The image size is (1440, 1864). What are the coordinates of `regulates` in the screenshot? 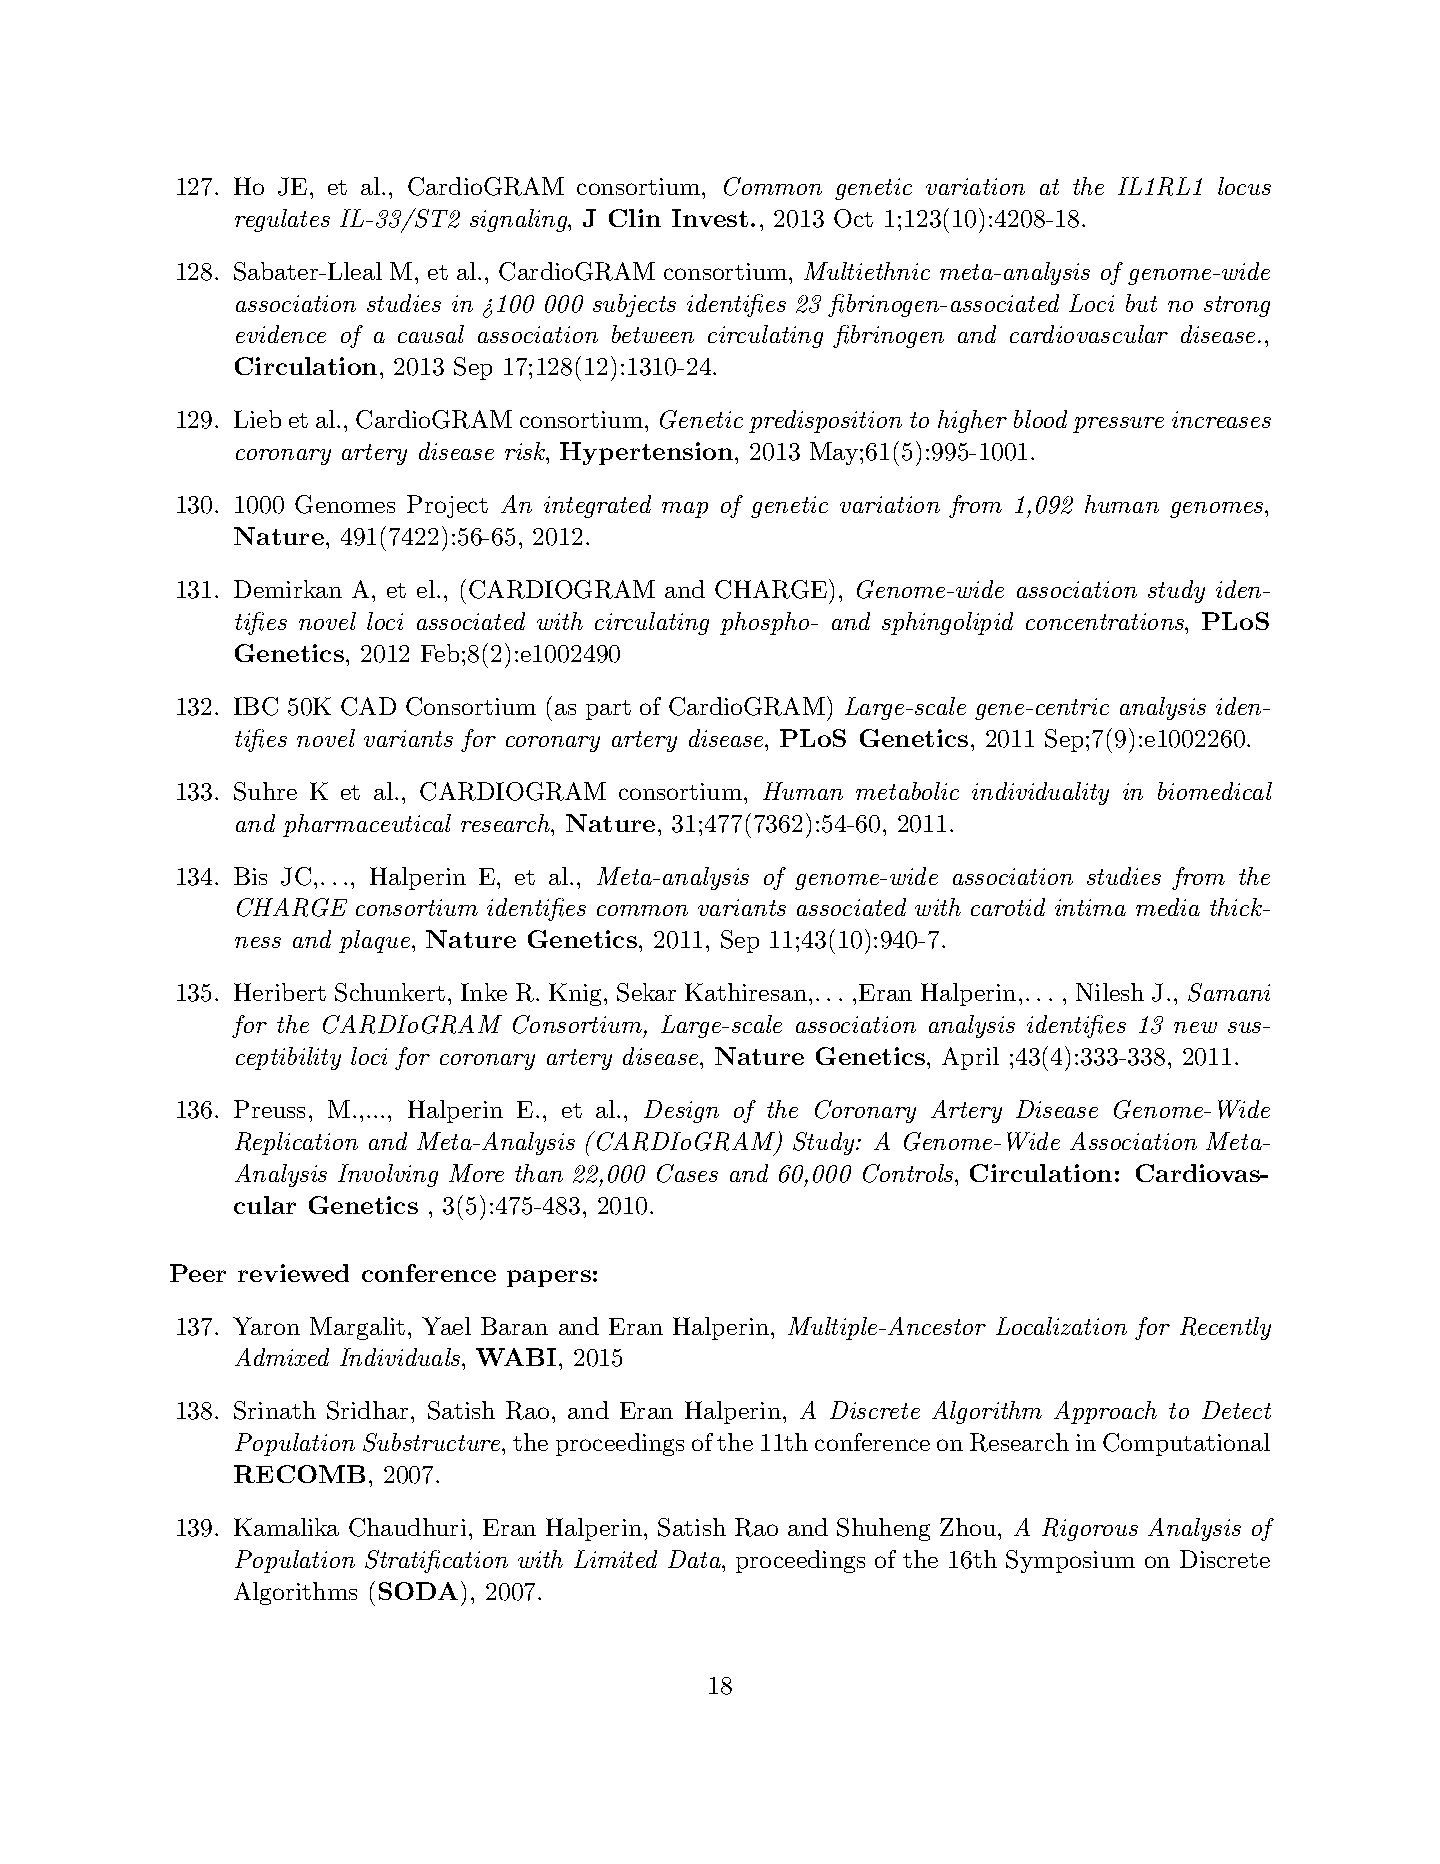 It's located at (282, 220).
